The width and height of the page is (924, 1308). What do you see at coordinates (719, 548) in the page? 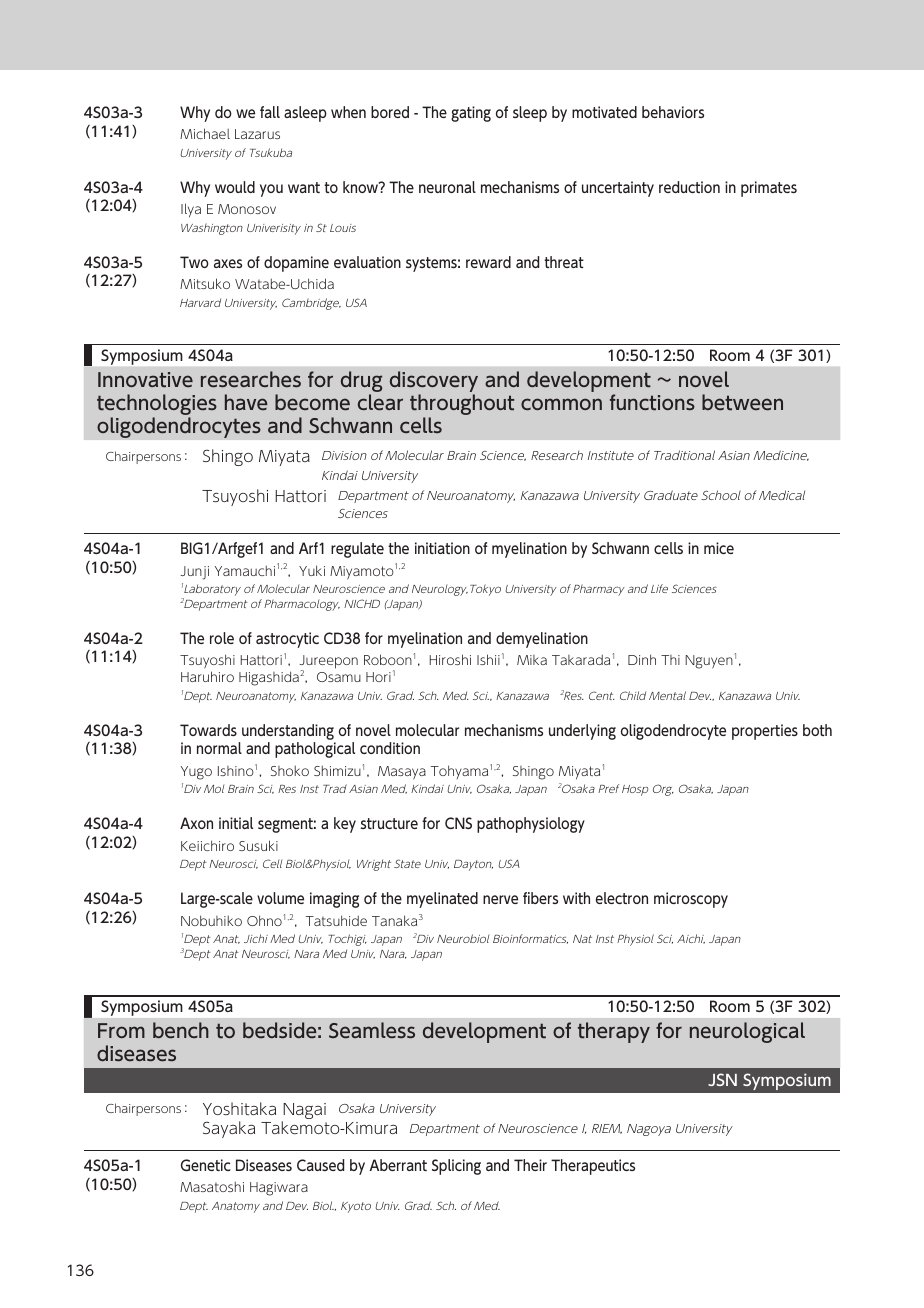
I see `mice` at bounding box center [719, 548].
